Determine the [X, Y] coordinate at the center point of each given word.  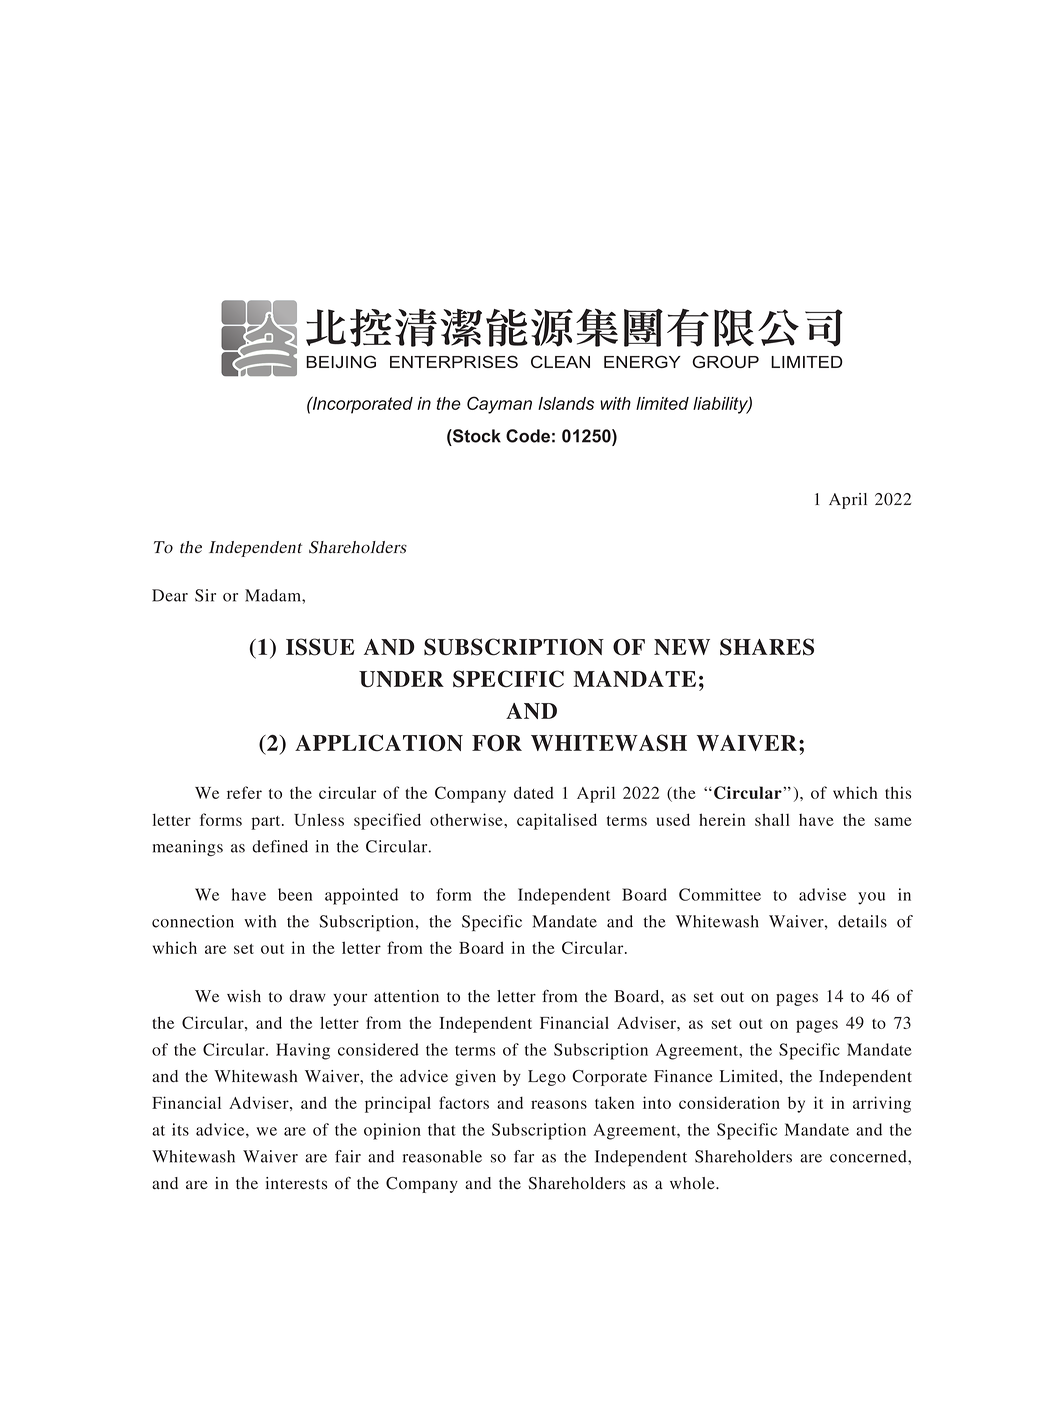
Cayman [499, 405]
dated [533, 792]
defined [280, 846]
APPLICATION [379, 743]
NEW [682, 647]
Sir [205, 595]
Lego [547, 1078]
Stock [476, 436]
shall [772, 819]
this [898, 792]
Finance [683, 1076]
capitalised [557, 821]
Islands [566, 403]
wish [244, 996]
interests [296, 1183]
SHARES [767, 647]
